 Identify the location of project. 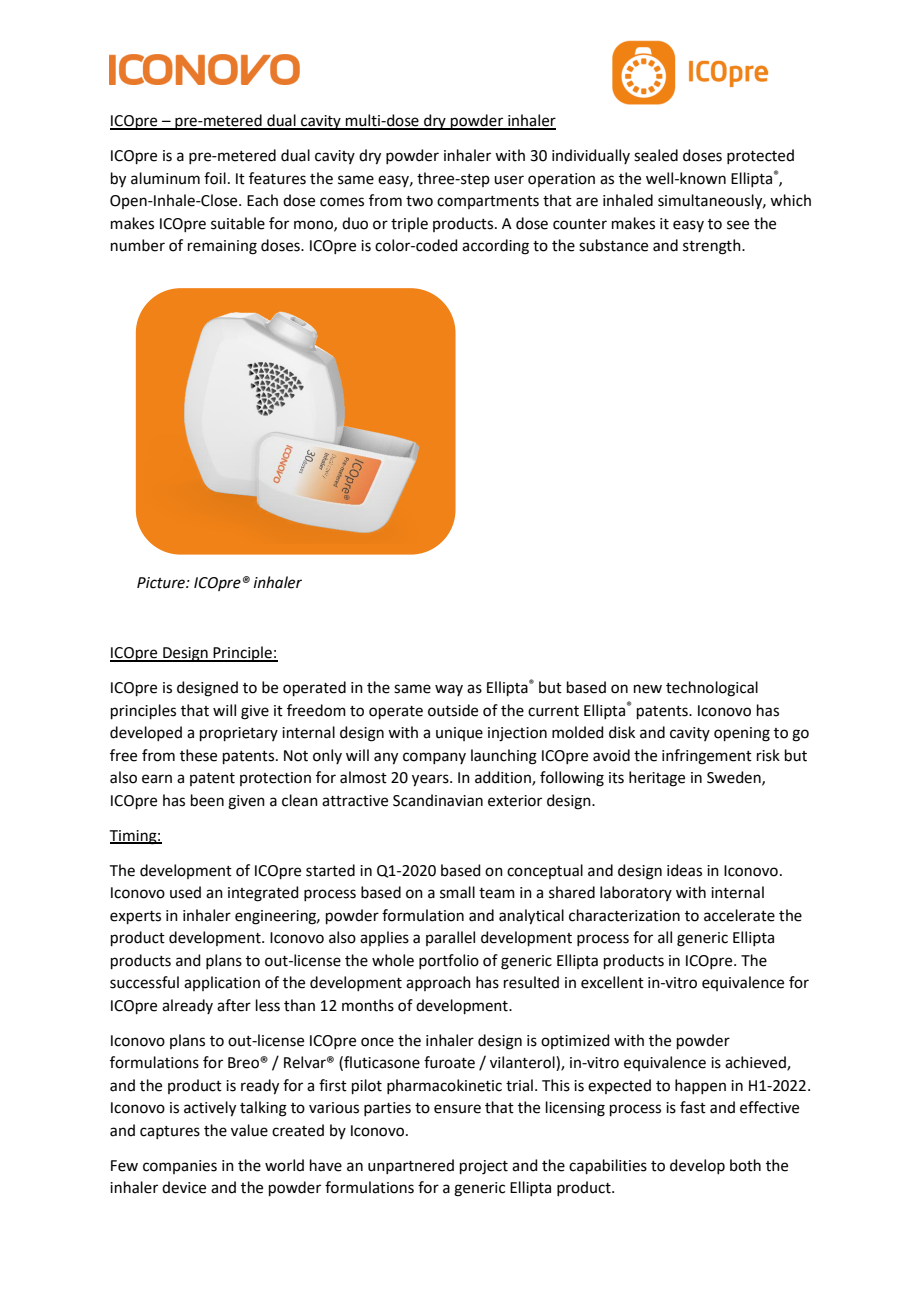
(484, 1167).
